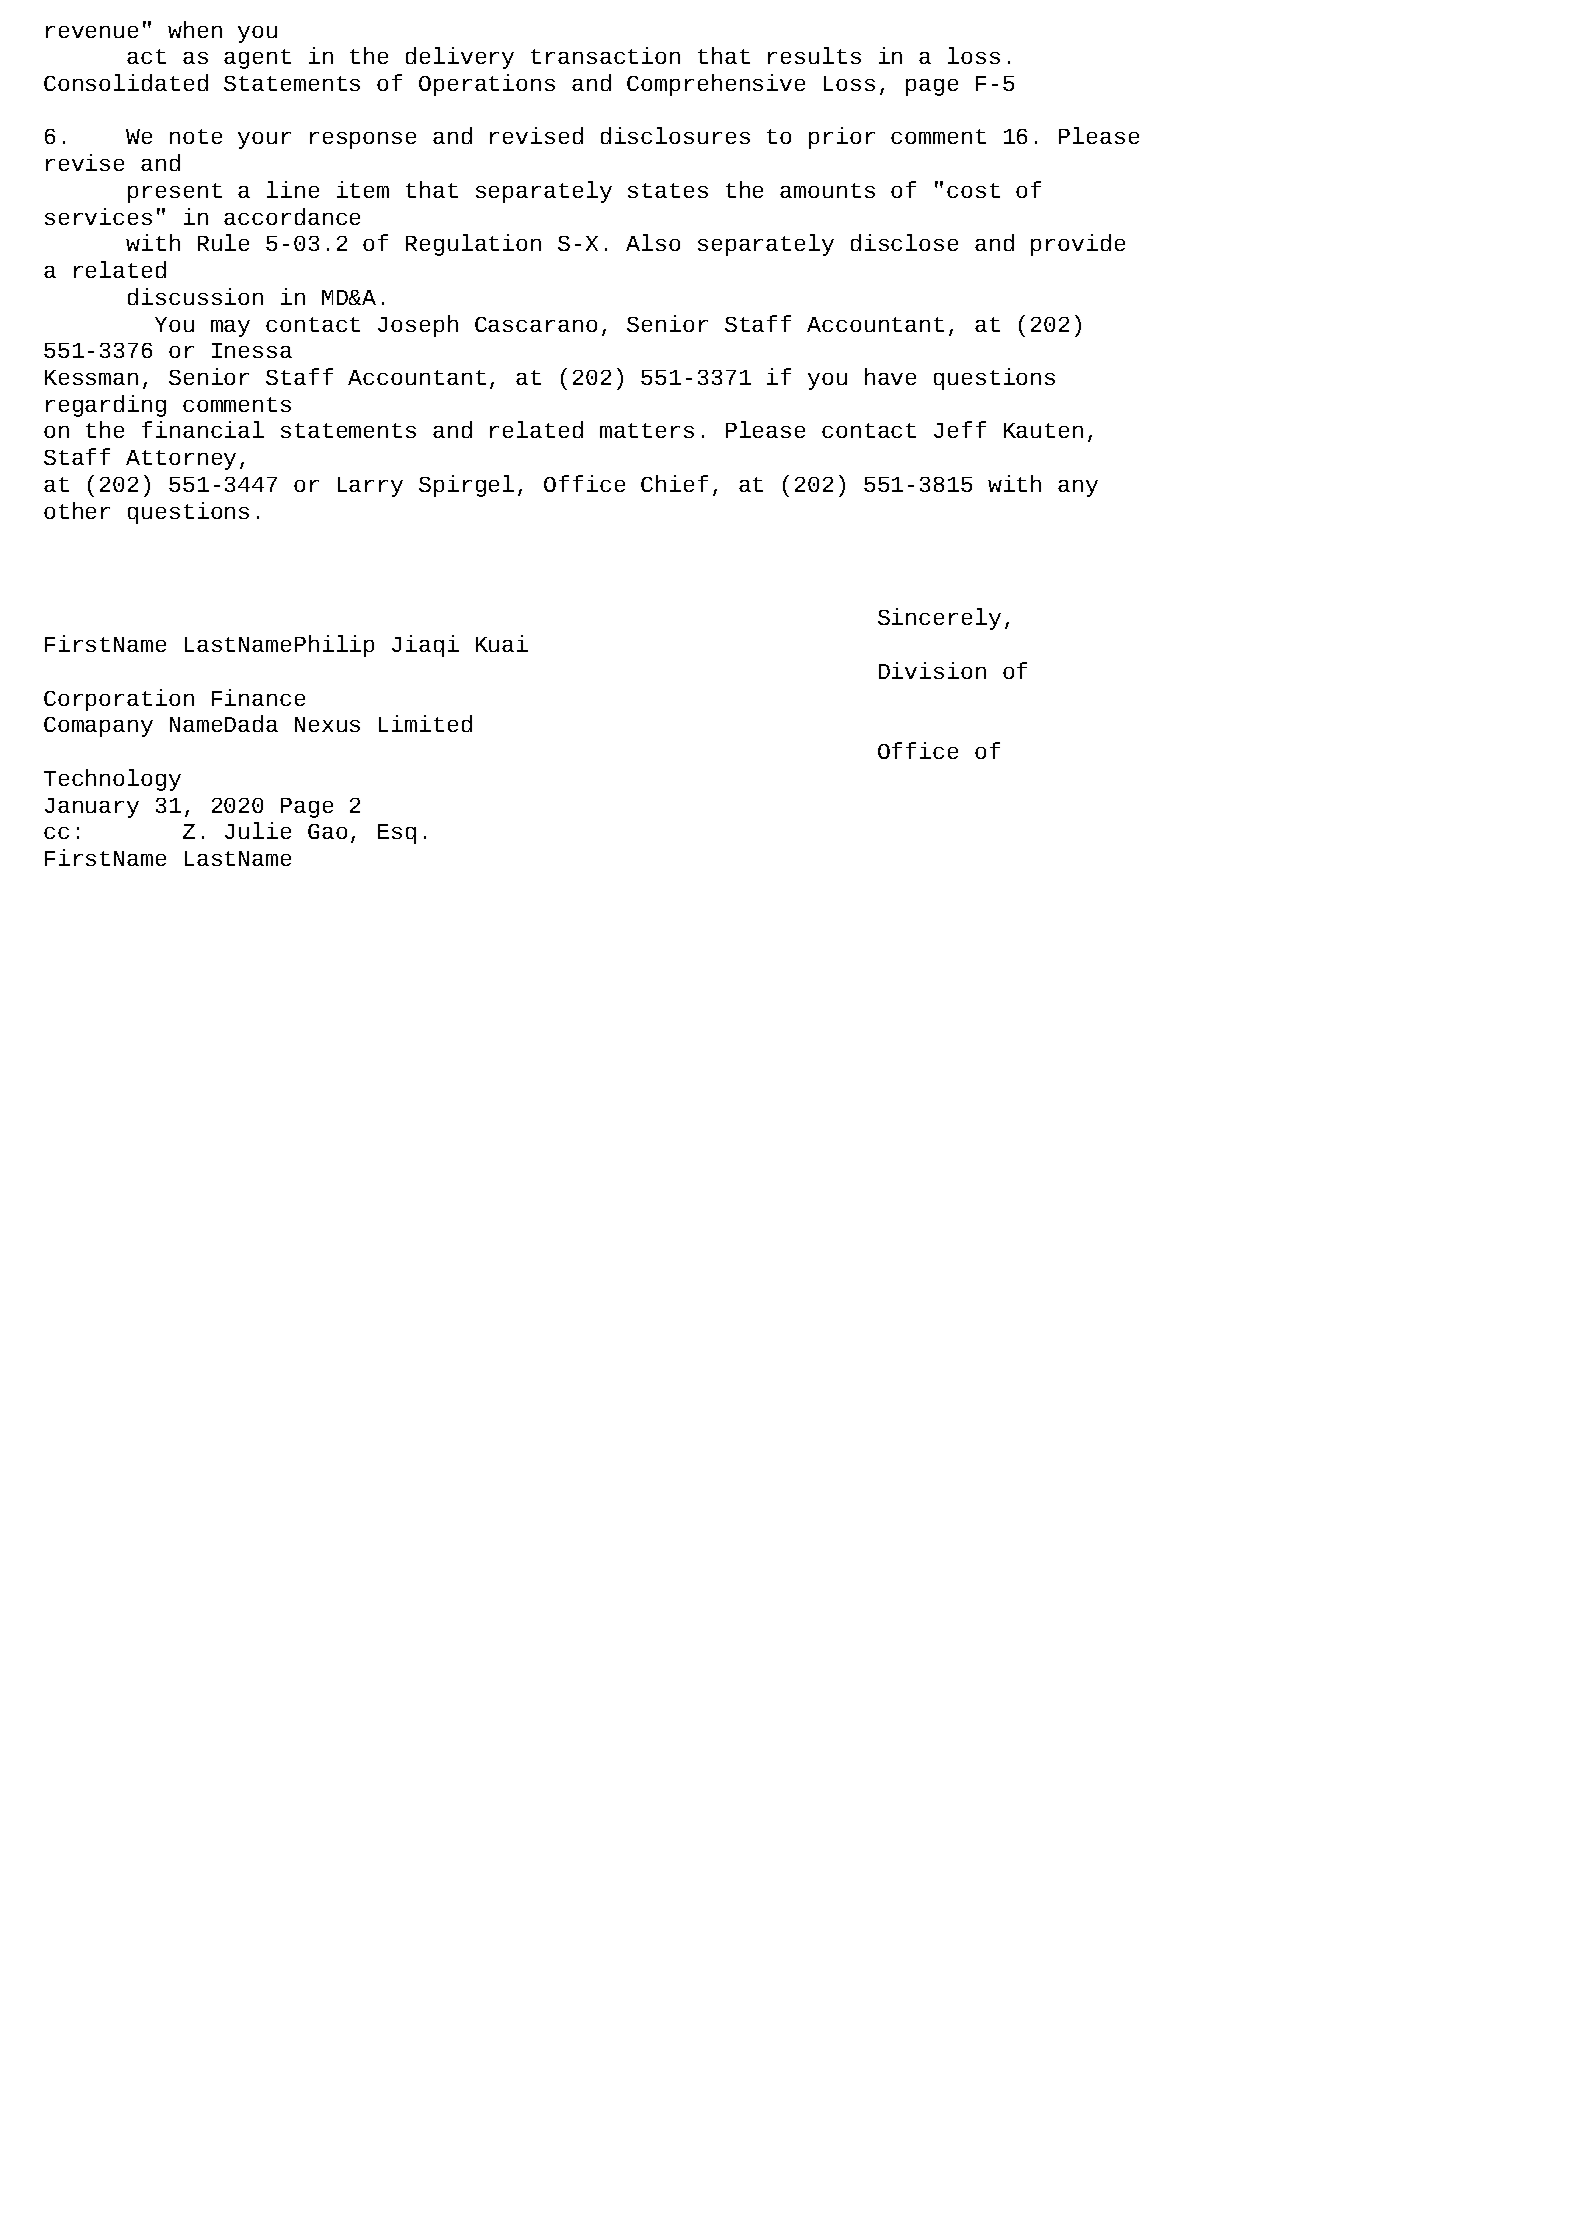 This screenshot has height=2222, width=1570. What do you see at coordinates (397, 834) in the screenshot?
I see `Esq` at bounding box center [397, 834].
